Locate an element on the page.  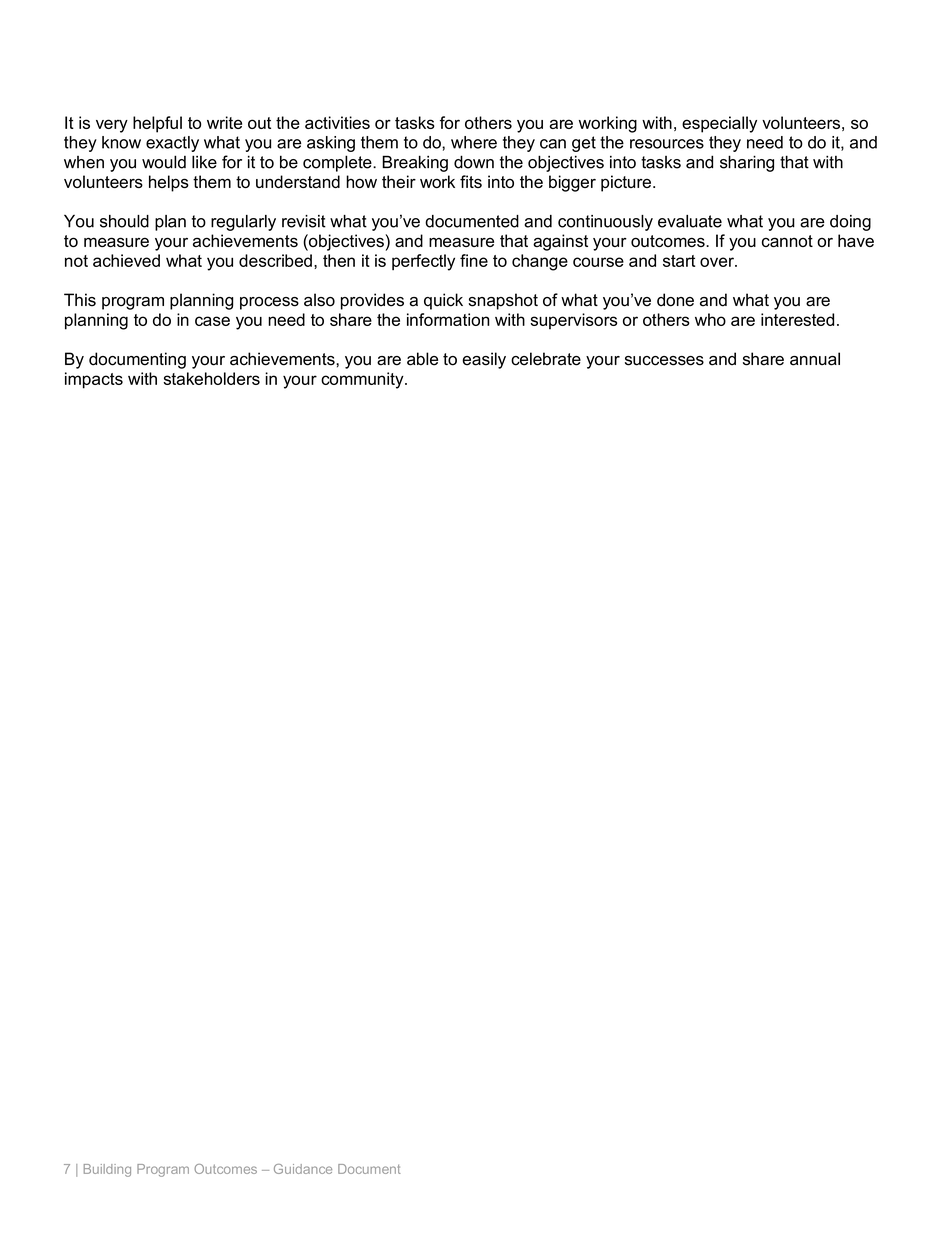
successes is located at coordinates (664, 361).
